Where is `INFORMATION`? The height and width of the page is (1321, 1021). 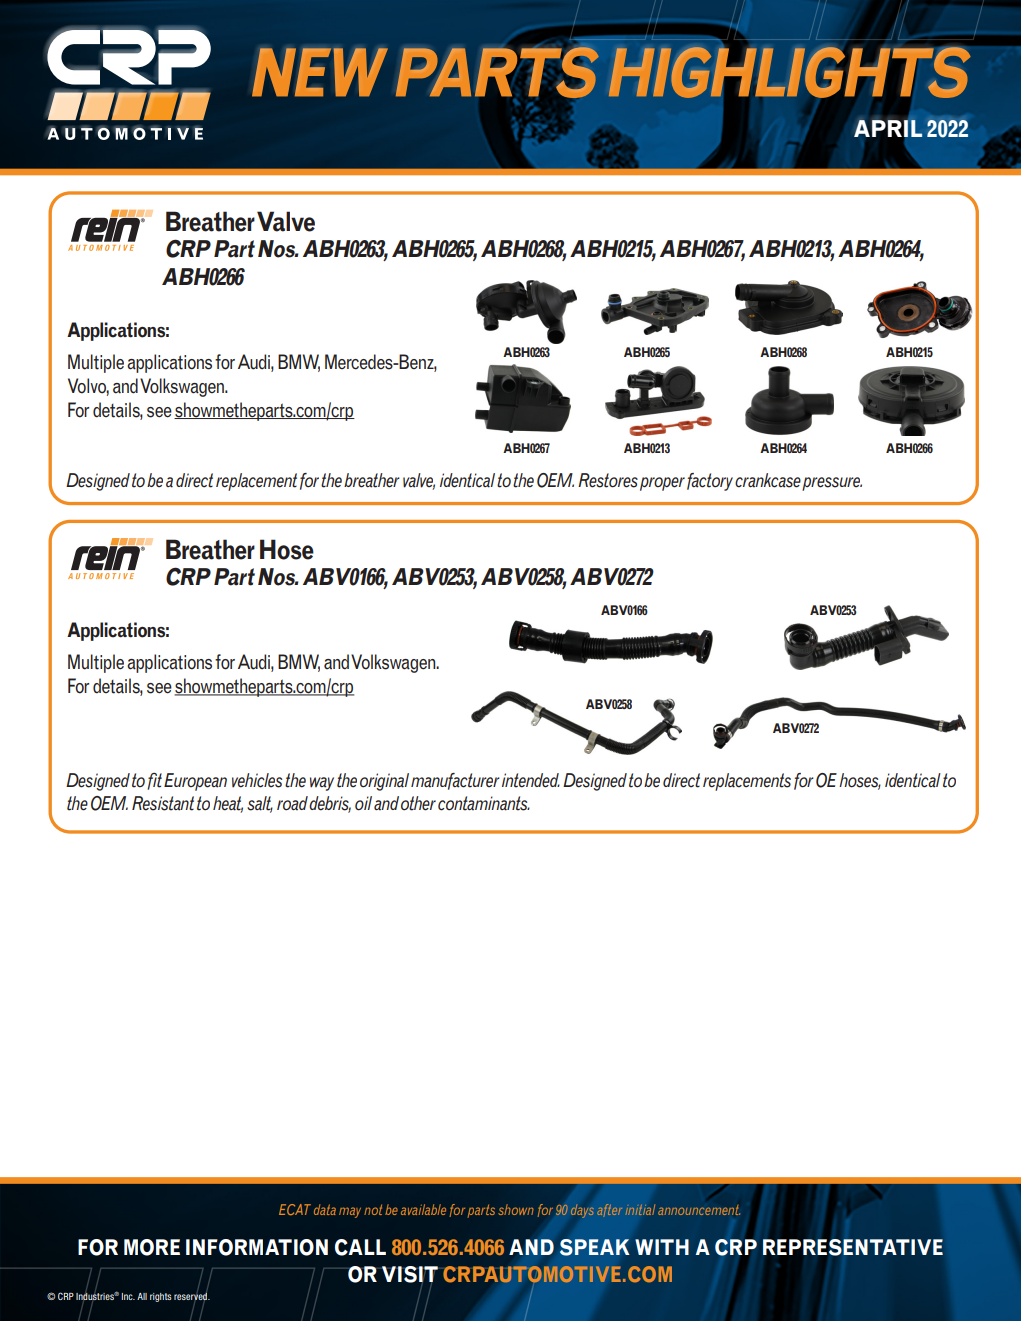 INFORMATION is located at coordinates (257, 1247).
